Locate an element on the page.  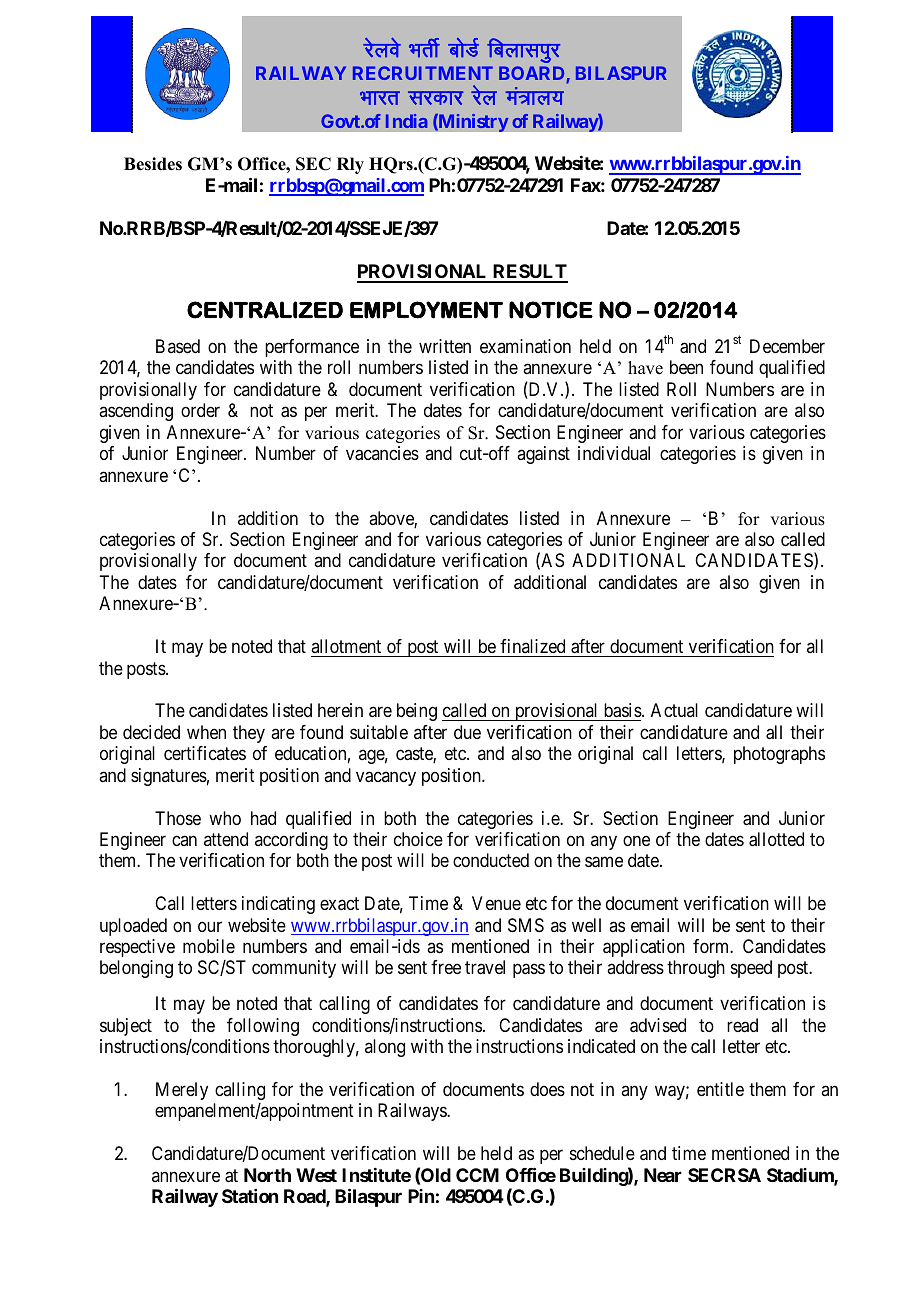
written is located at coordinates (445, 346).
